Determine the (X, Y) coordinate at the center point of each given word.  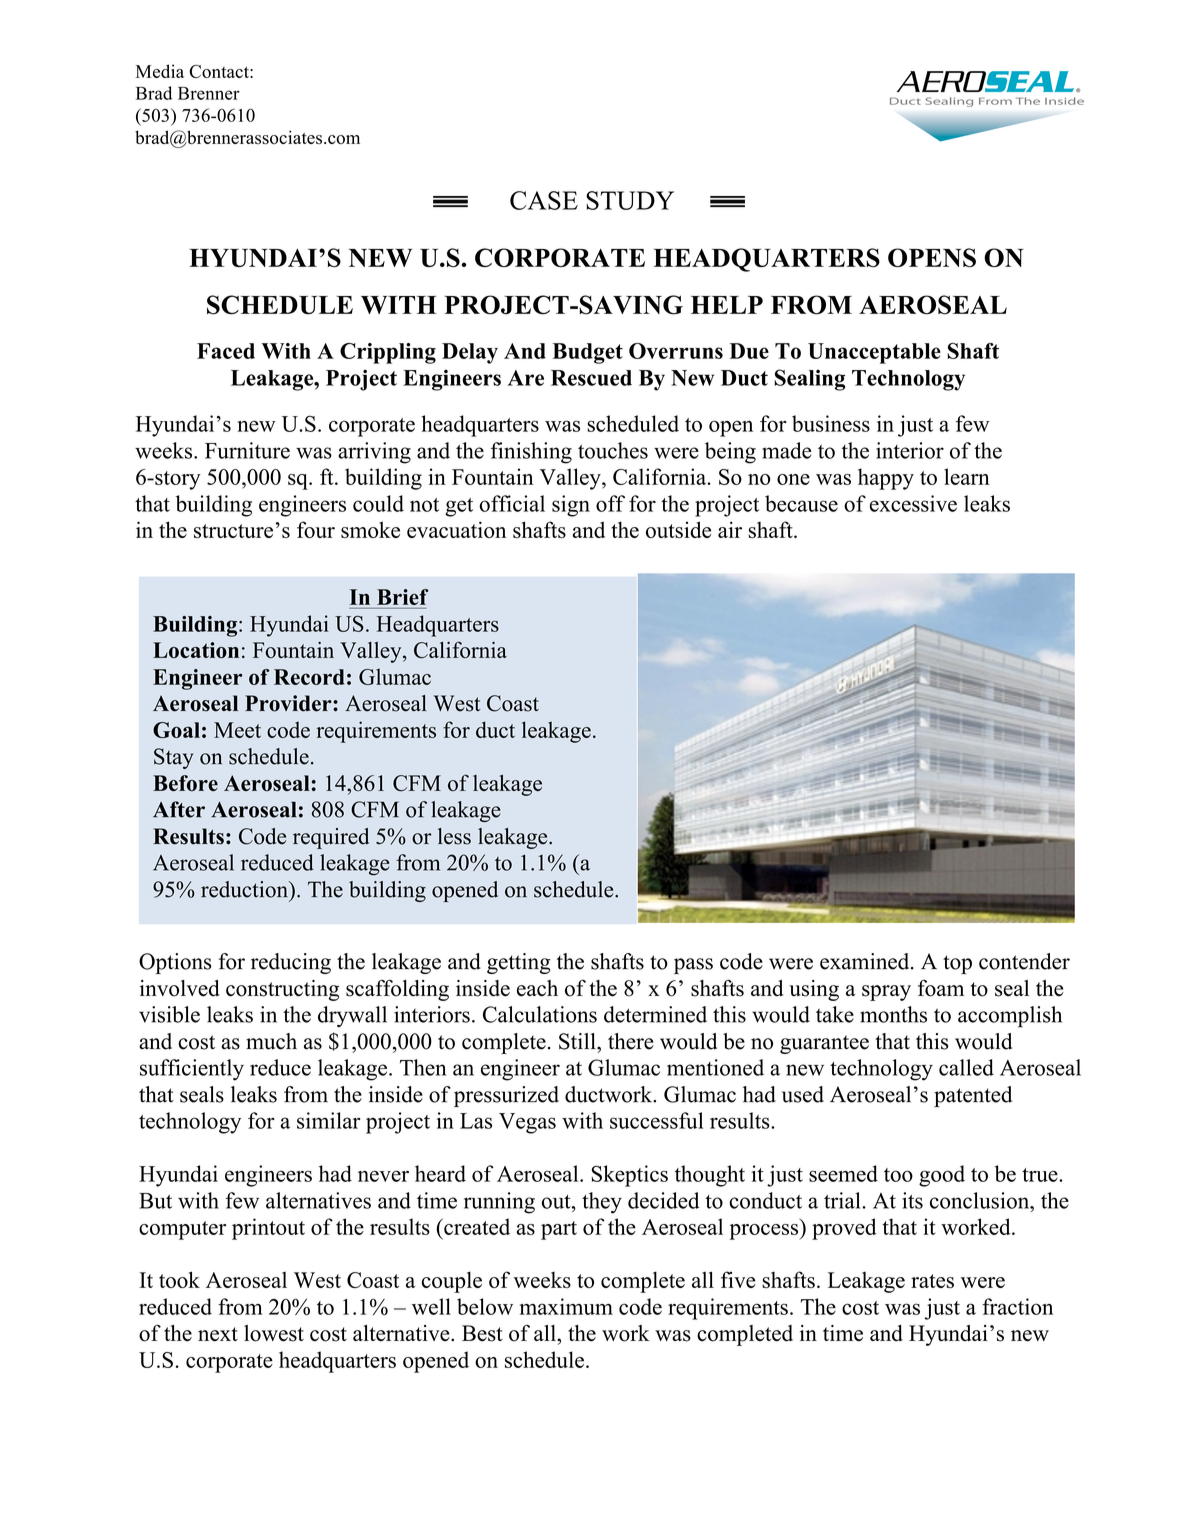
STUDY (630, 200)
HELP (727, 305)
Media (160, 71)
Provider (289, 703)
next (218, 1334)
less (454, 836)
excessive (913, 503)
